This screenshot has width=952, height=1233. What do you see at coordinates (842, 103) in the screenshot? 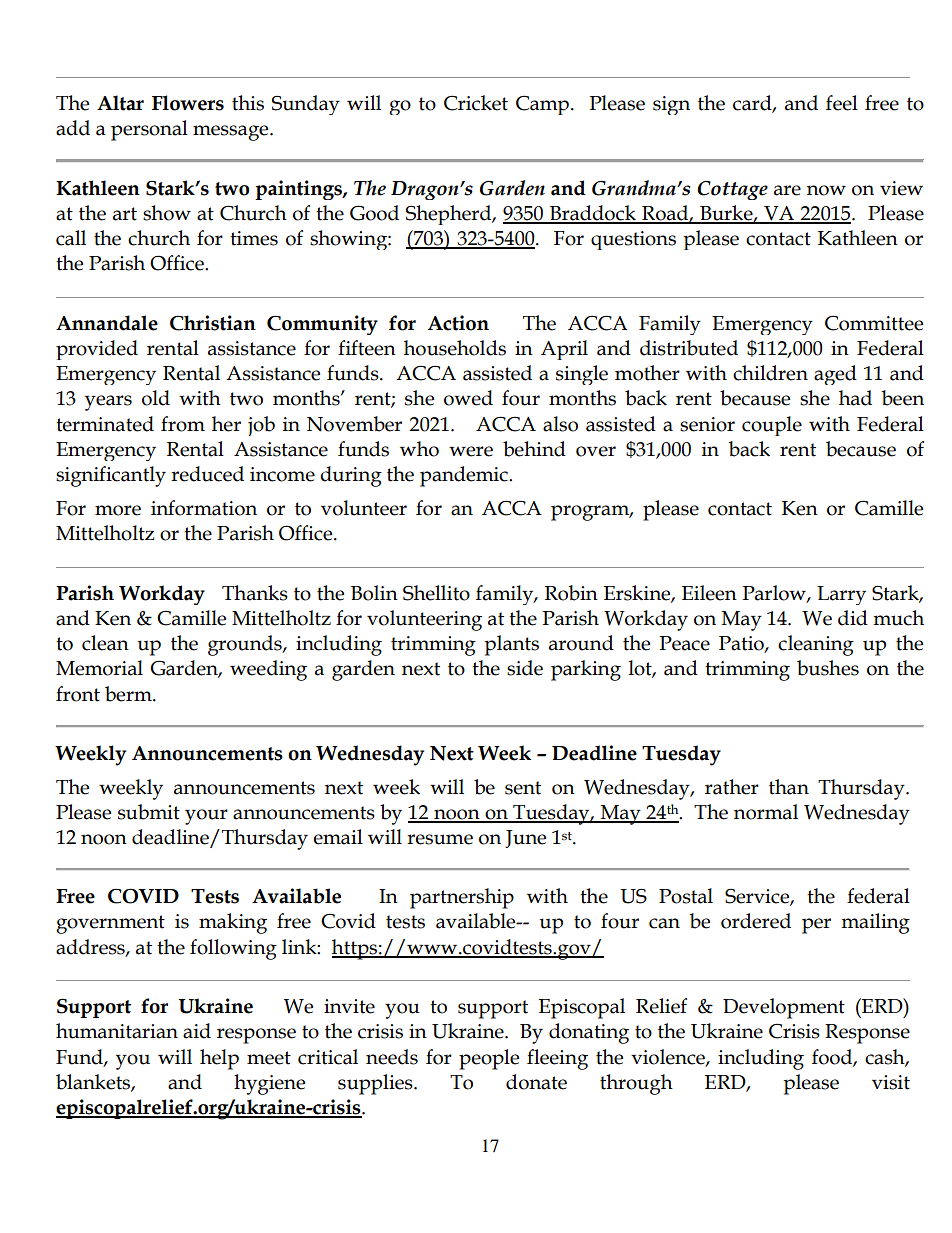
I see `feel` at bounding box center [842, 103].
